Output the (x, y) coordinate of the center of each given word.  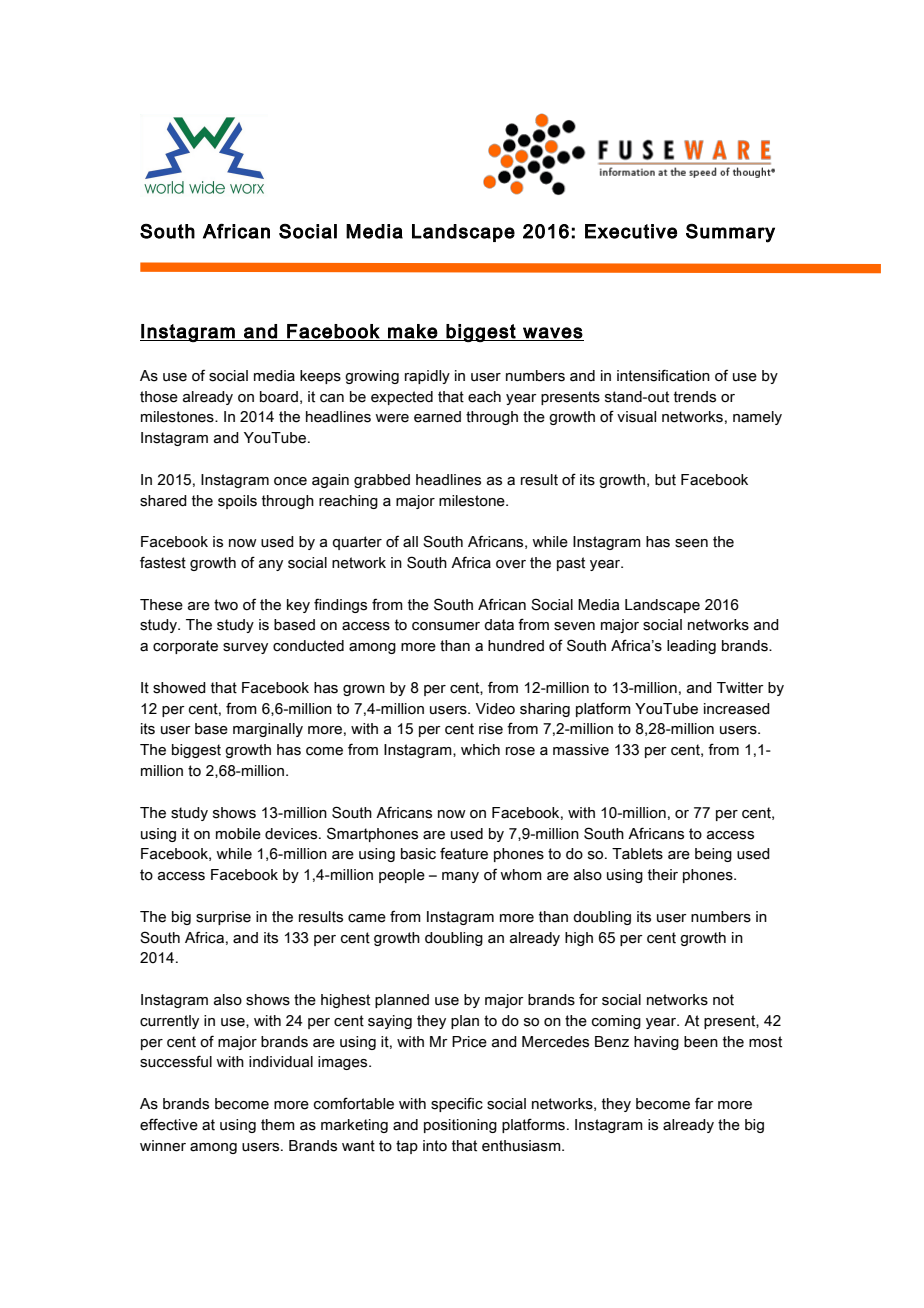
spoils (237, 502)
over (511, 564)
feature (464, 853)
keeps (320, 377)
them (278, 1125)
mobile (238, 834)
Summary (730, 233)
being (713, 855)
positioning (460, 1126)
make (413, 331)
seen (691, 543)
